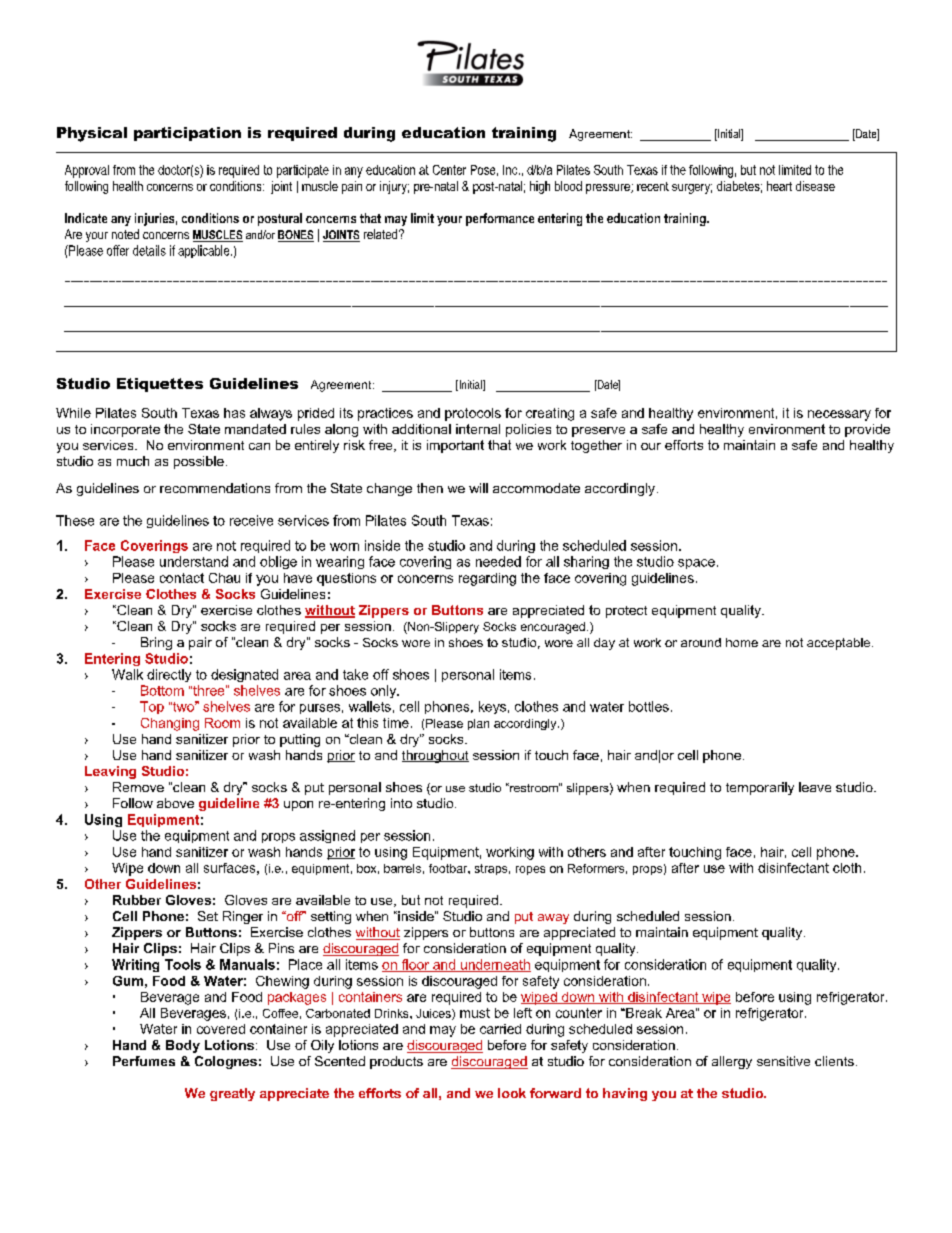 This document has height=1233, width=952. I want to click on possible, so click(199, 462).
